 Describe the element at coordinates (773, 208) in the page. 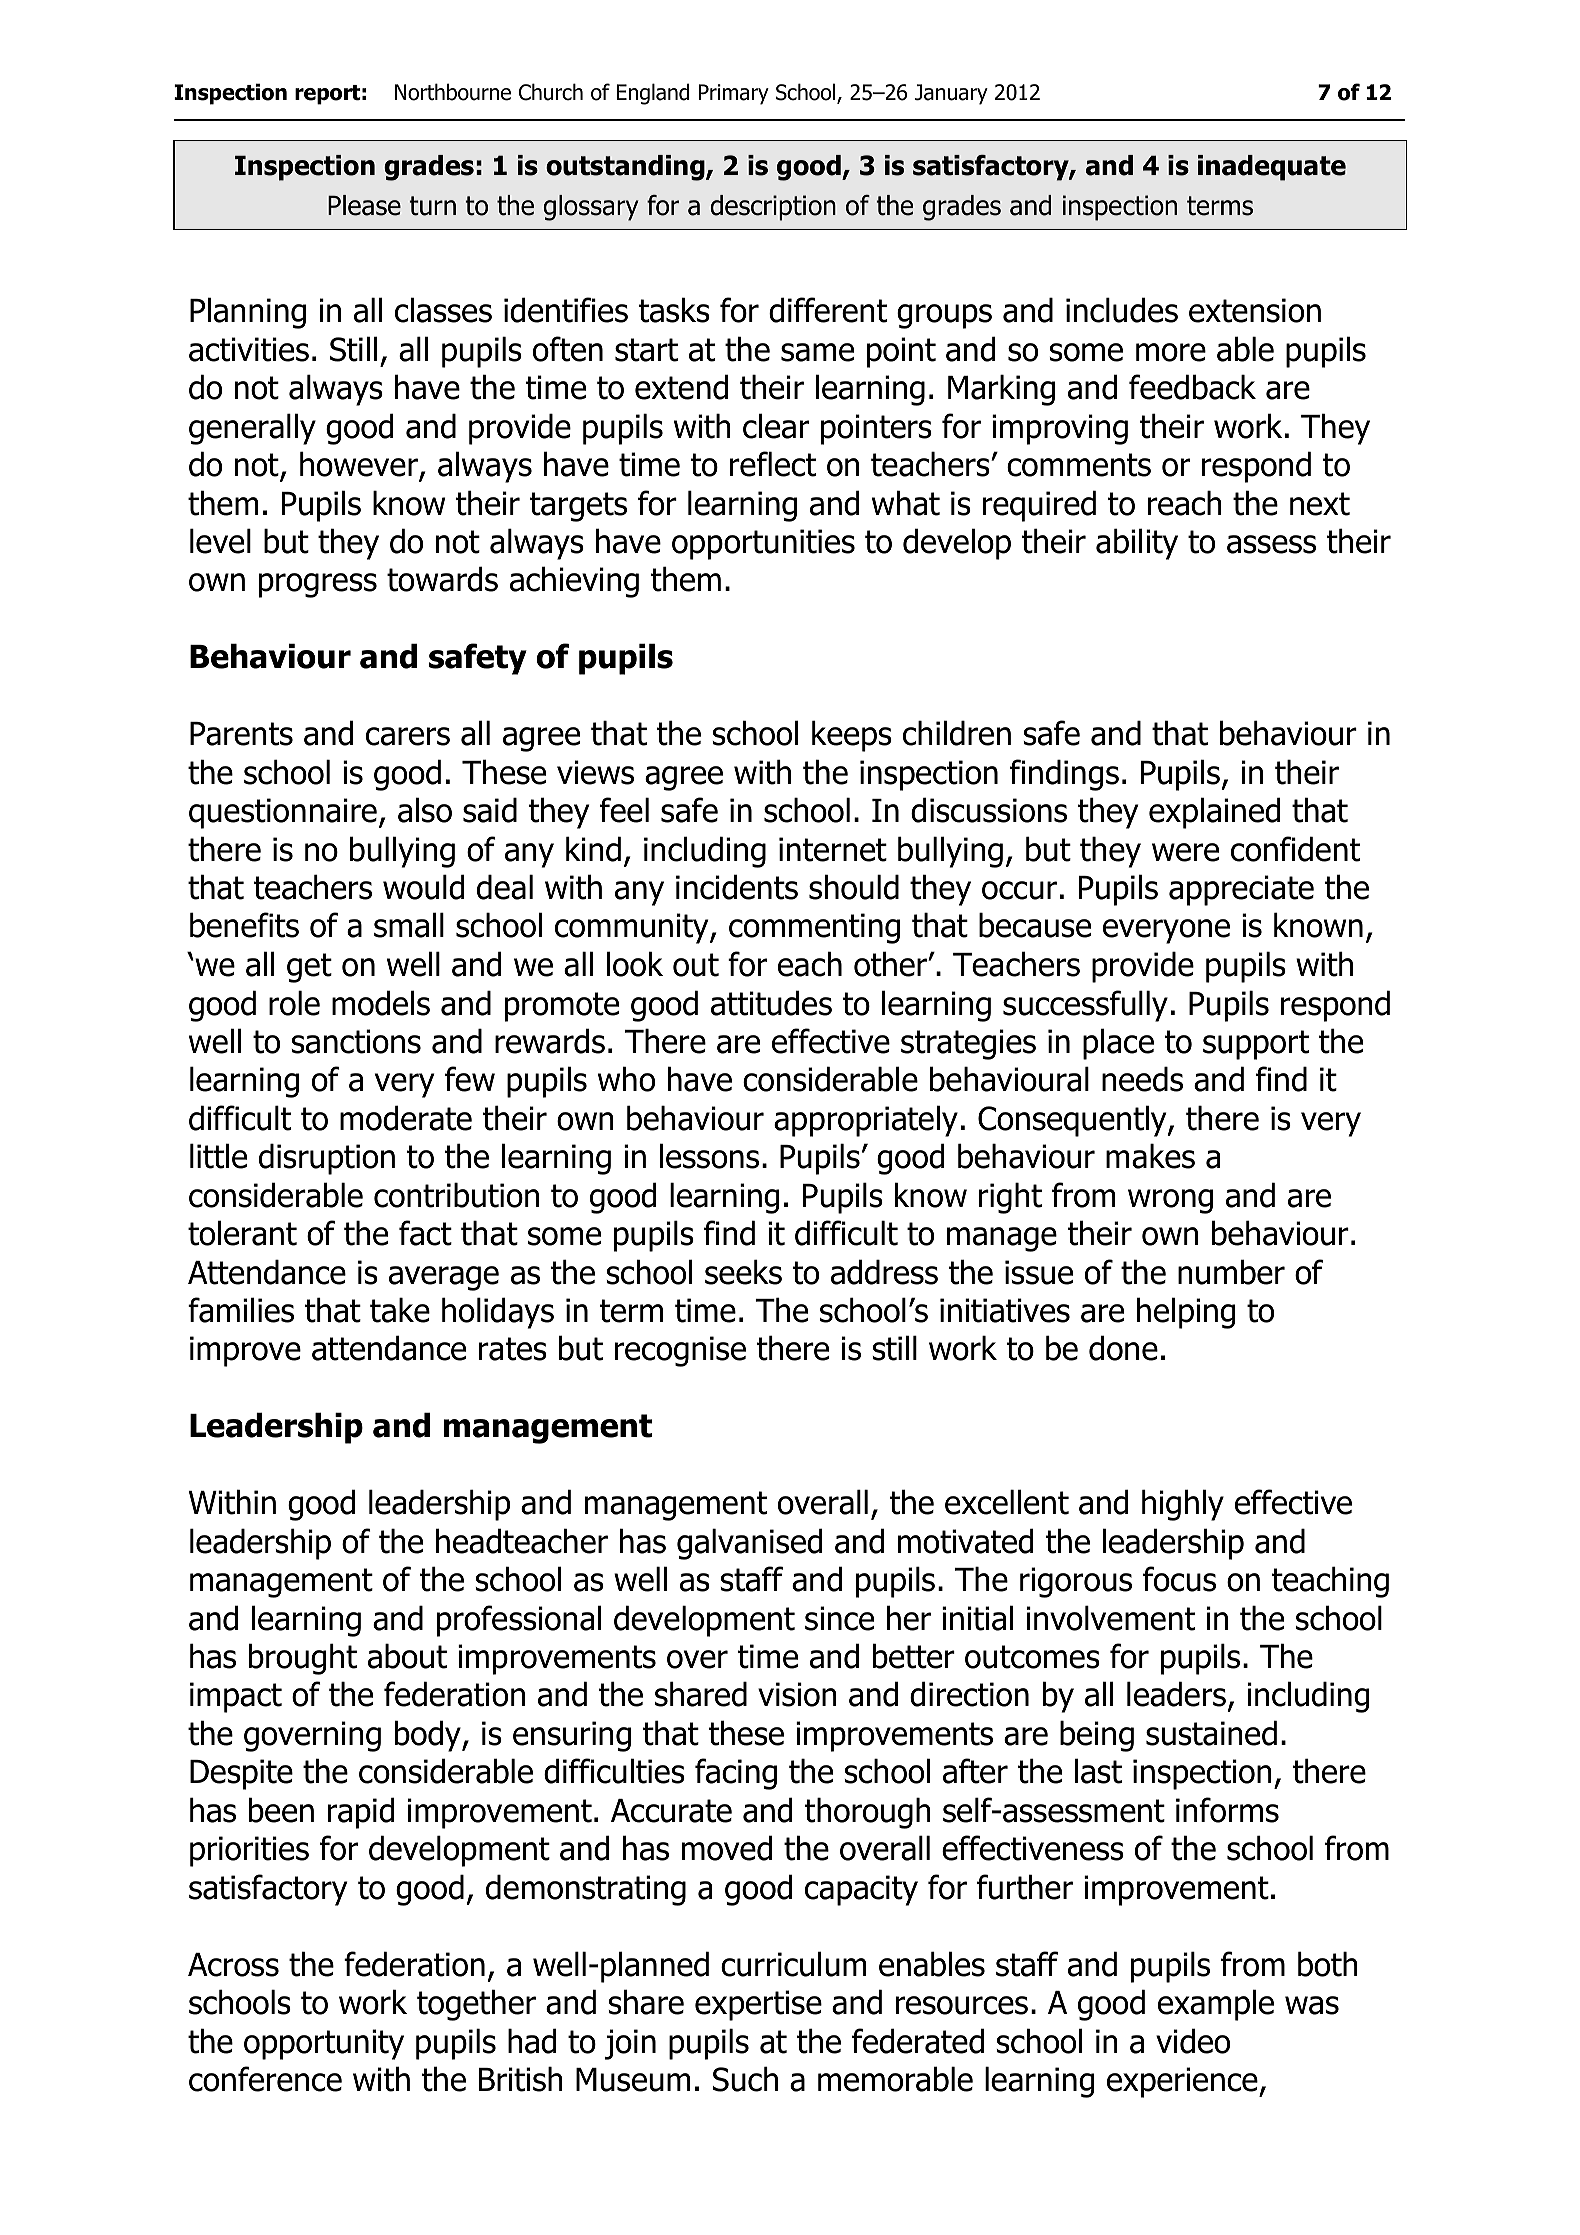

I see `description` at that location.
